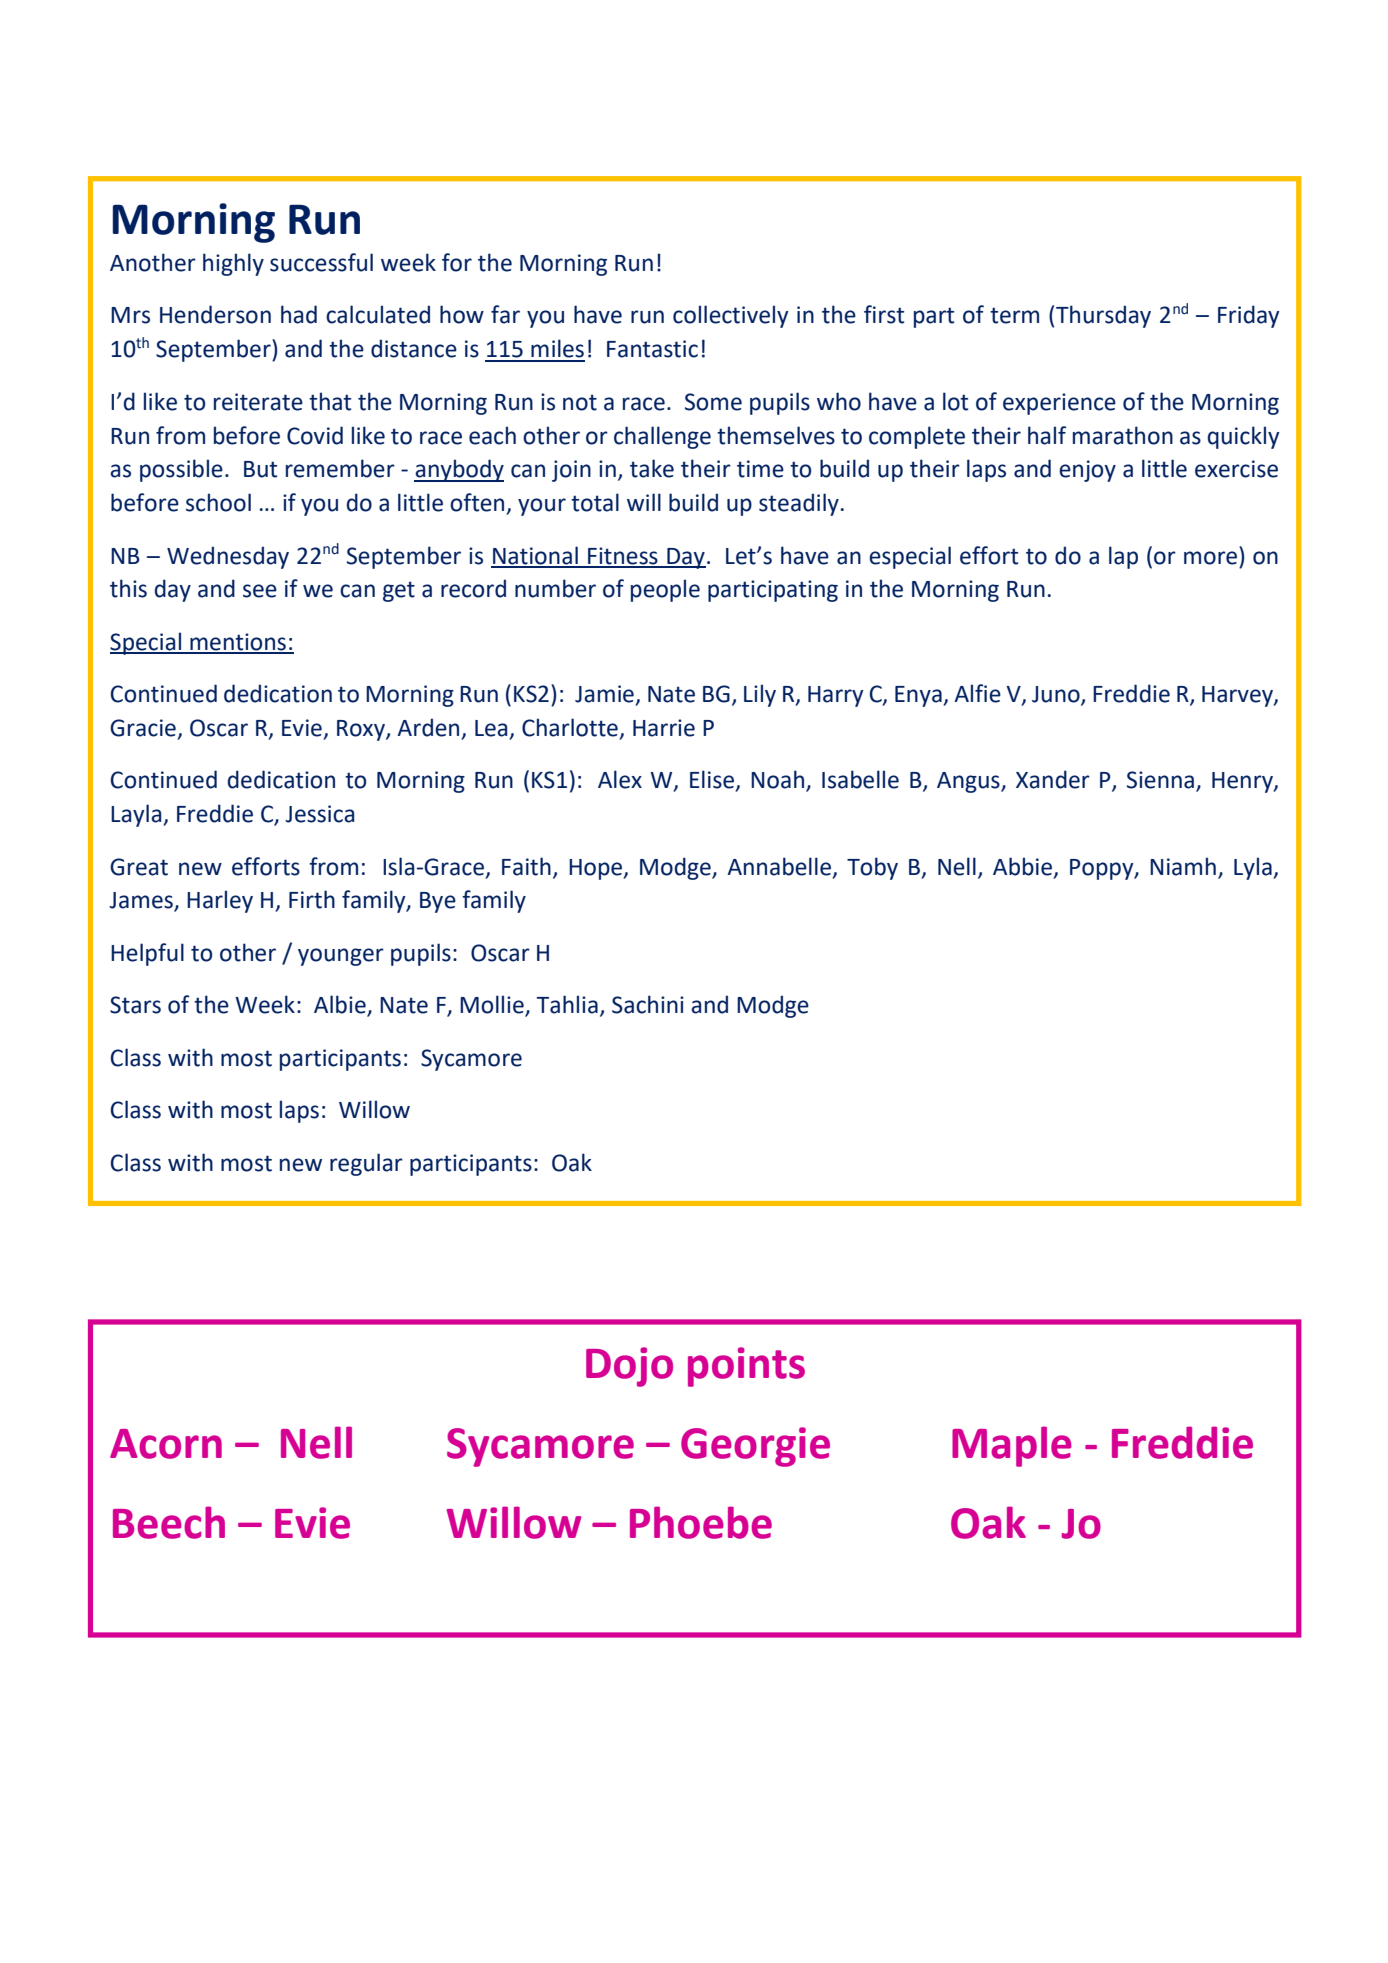  What do you see at coordinates (1087, 471) in the image?
I see `enjoy` at bounding box center [1087, 471].
